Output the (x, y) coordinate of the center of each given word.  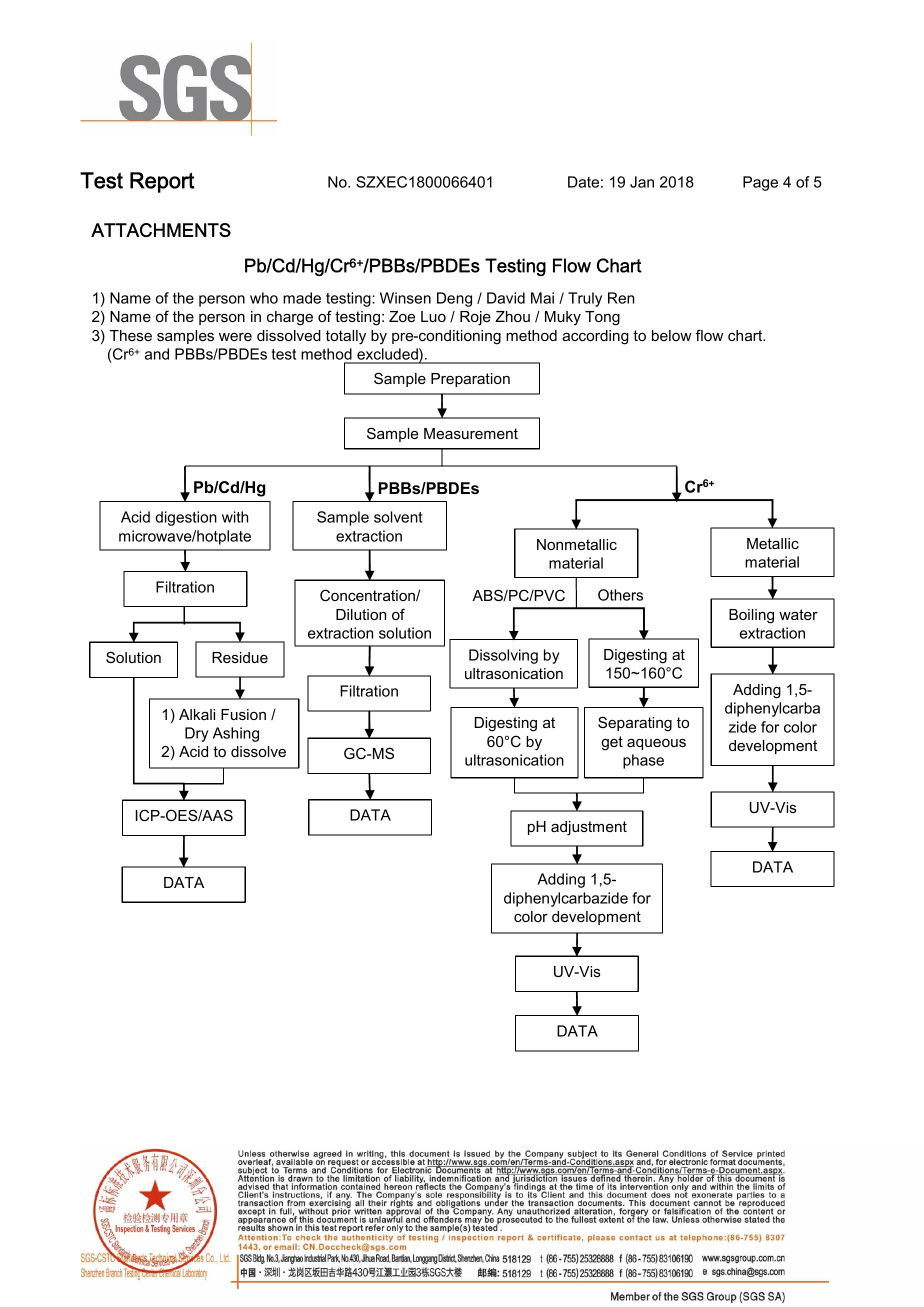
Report (162, 182)
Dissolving (503, 656)
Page (760, 183)
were (235, 337)
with (235, 517)
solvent (398, 517)
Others (620, 595)
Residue (240, 657)
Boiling (751, 616)
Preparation (470, 380)
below (672, 335)
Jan (642, 182)
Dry (196, 734)
